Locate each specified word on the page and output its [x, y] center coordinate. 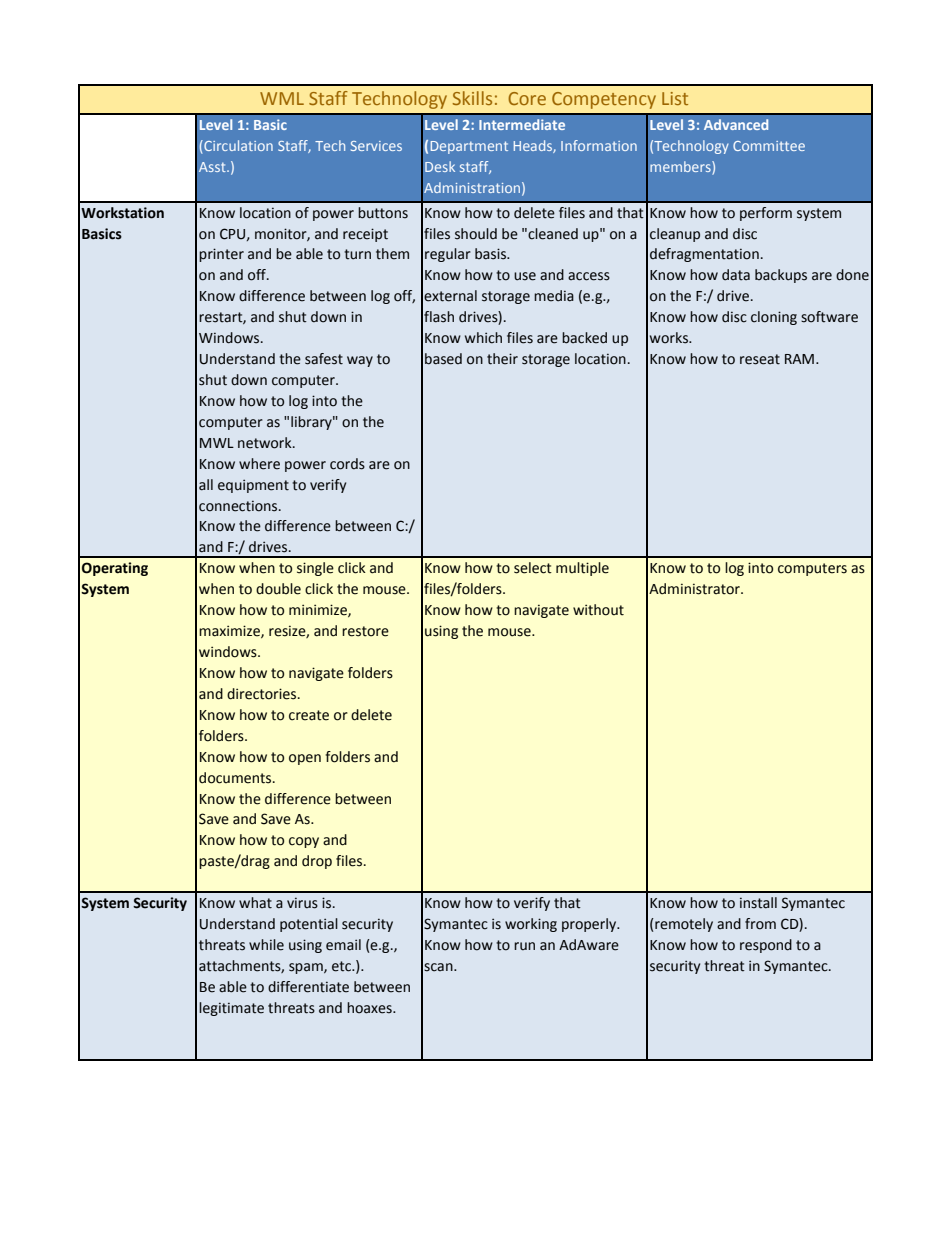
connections [239, 506]
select [533, 568]
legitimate [231, 1009]
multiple [582, 569]
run [524, 946]
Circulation [237, 145]
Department [469, 147]
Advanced [736, 124]
